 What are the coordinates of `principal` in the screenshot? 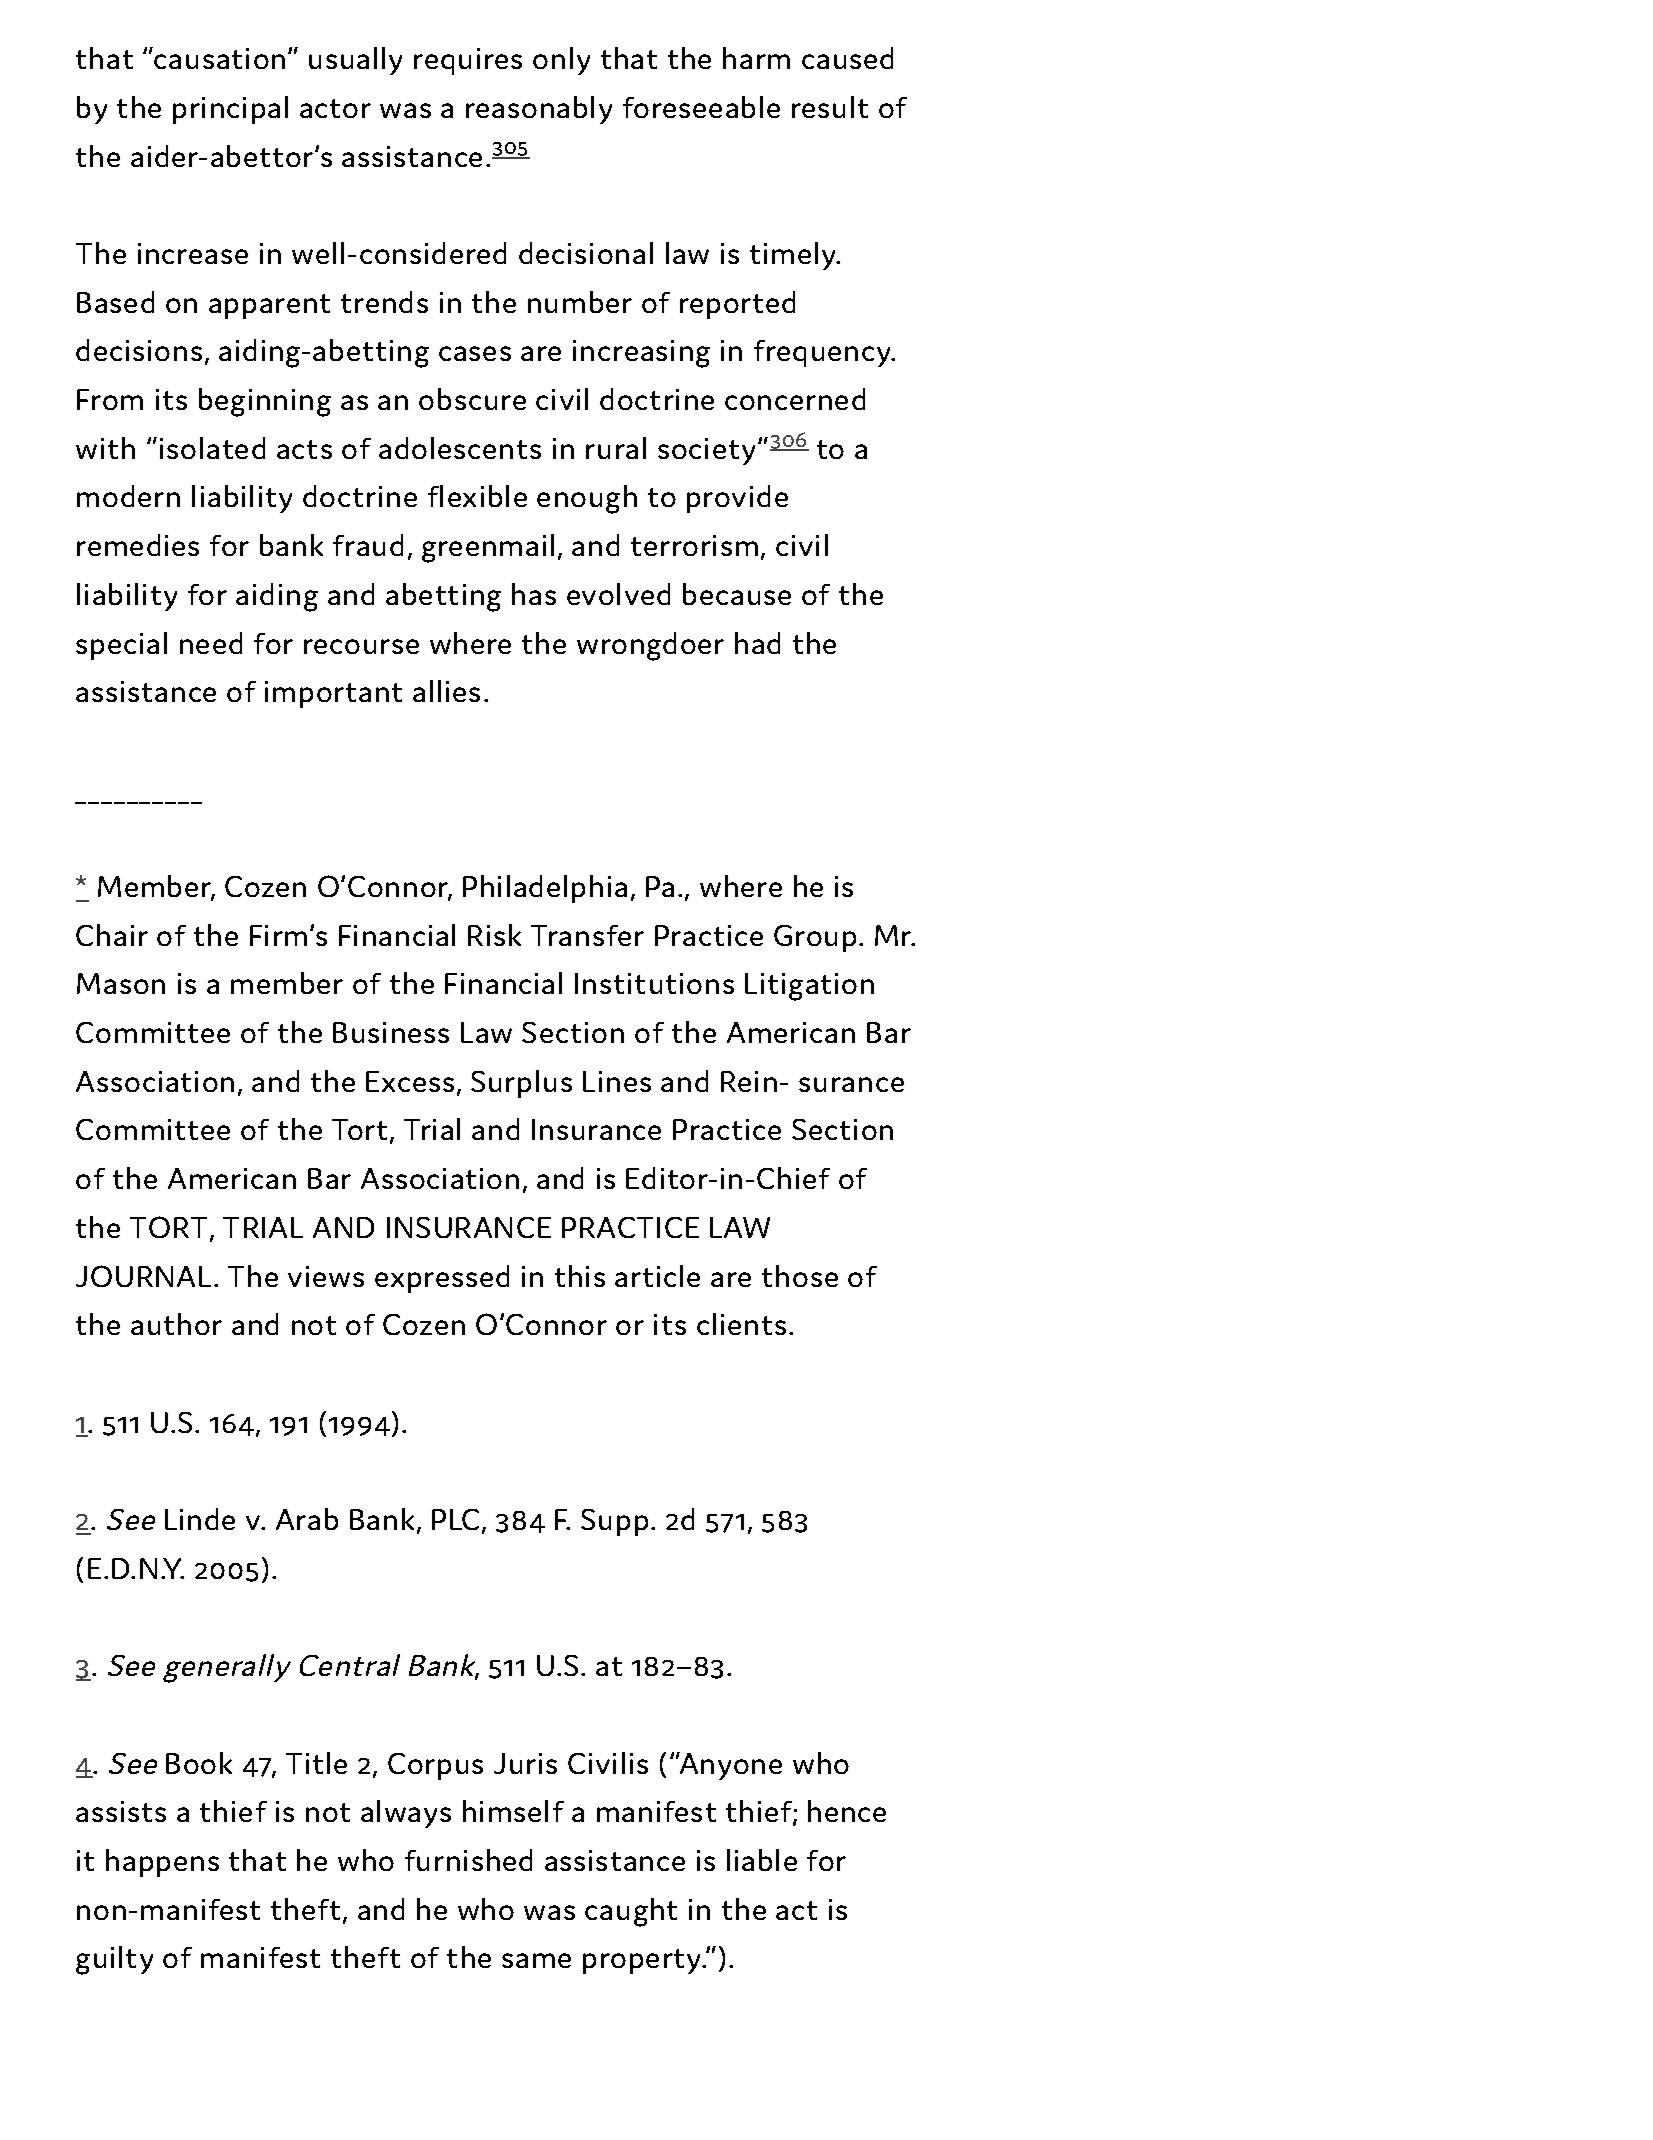 It's located at (230, 110).
